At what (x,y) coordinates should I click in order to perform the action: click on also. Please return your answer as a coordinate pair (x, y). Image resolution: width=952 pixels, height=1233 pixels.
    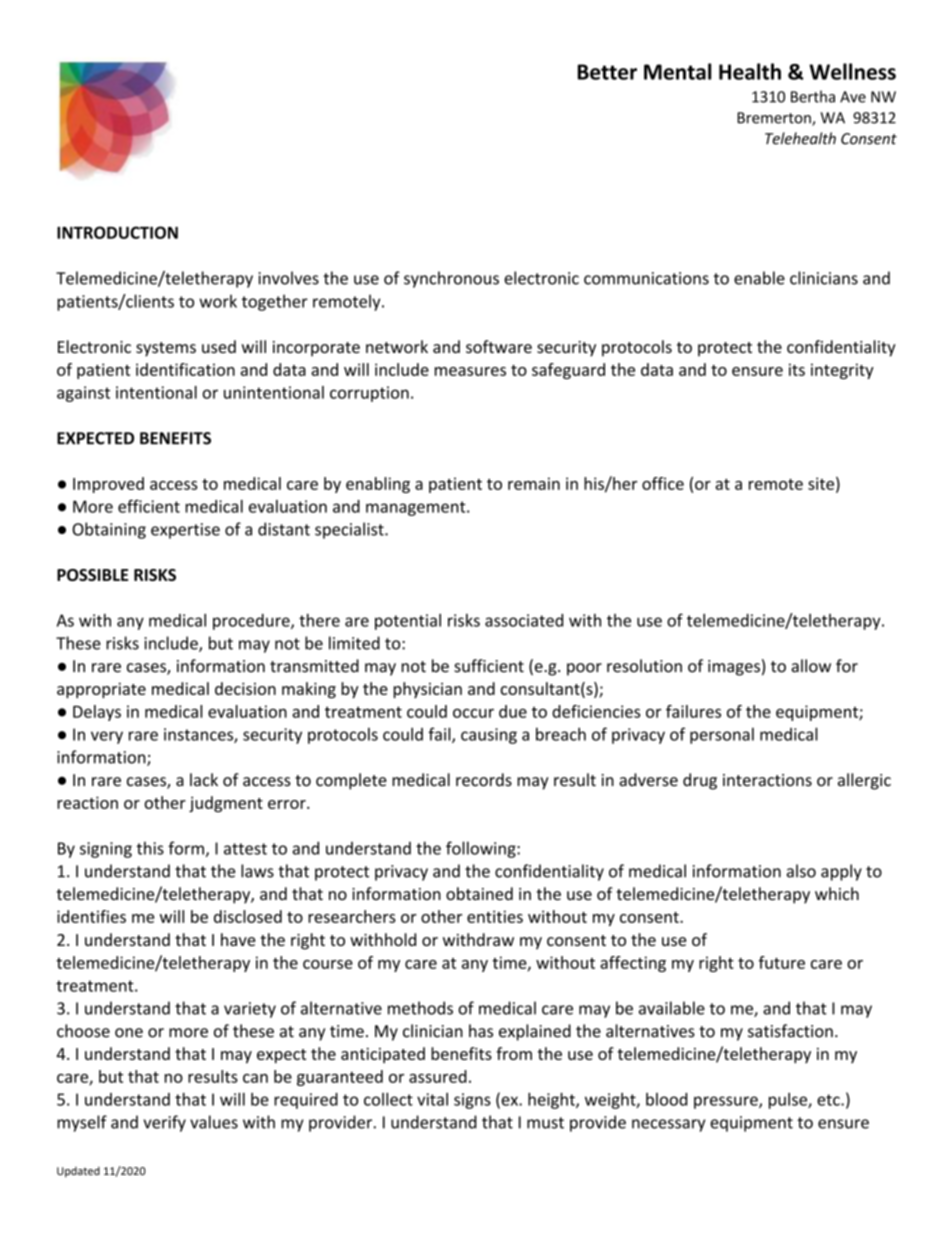
    Looking at the image, I should click on (801, 871).
